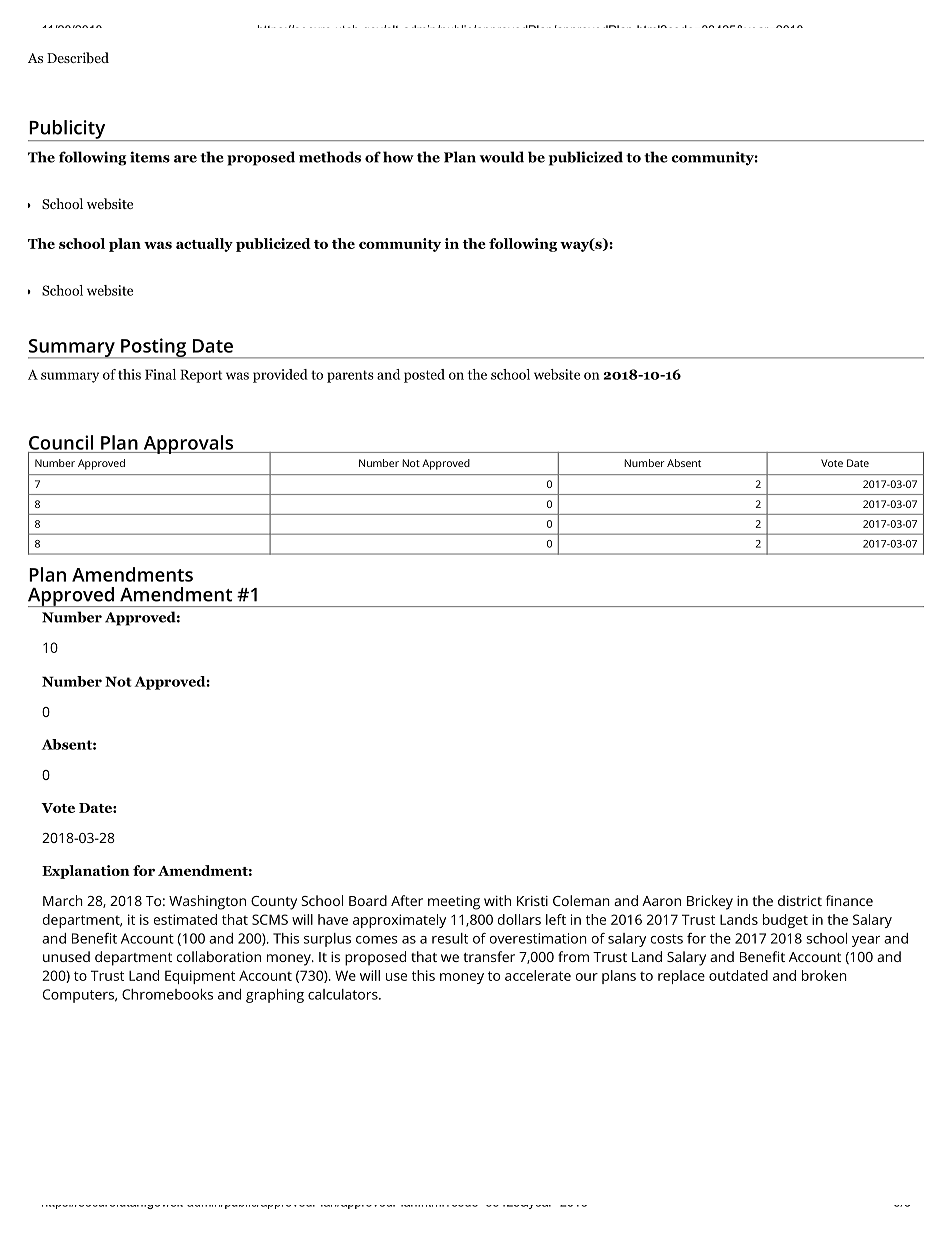 This screenshot has height=1233, width=952. What do you see at coordinates (350, 376) in the screenshot?
I see `parents` at bounding box center [350, 376].
